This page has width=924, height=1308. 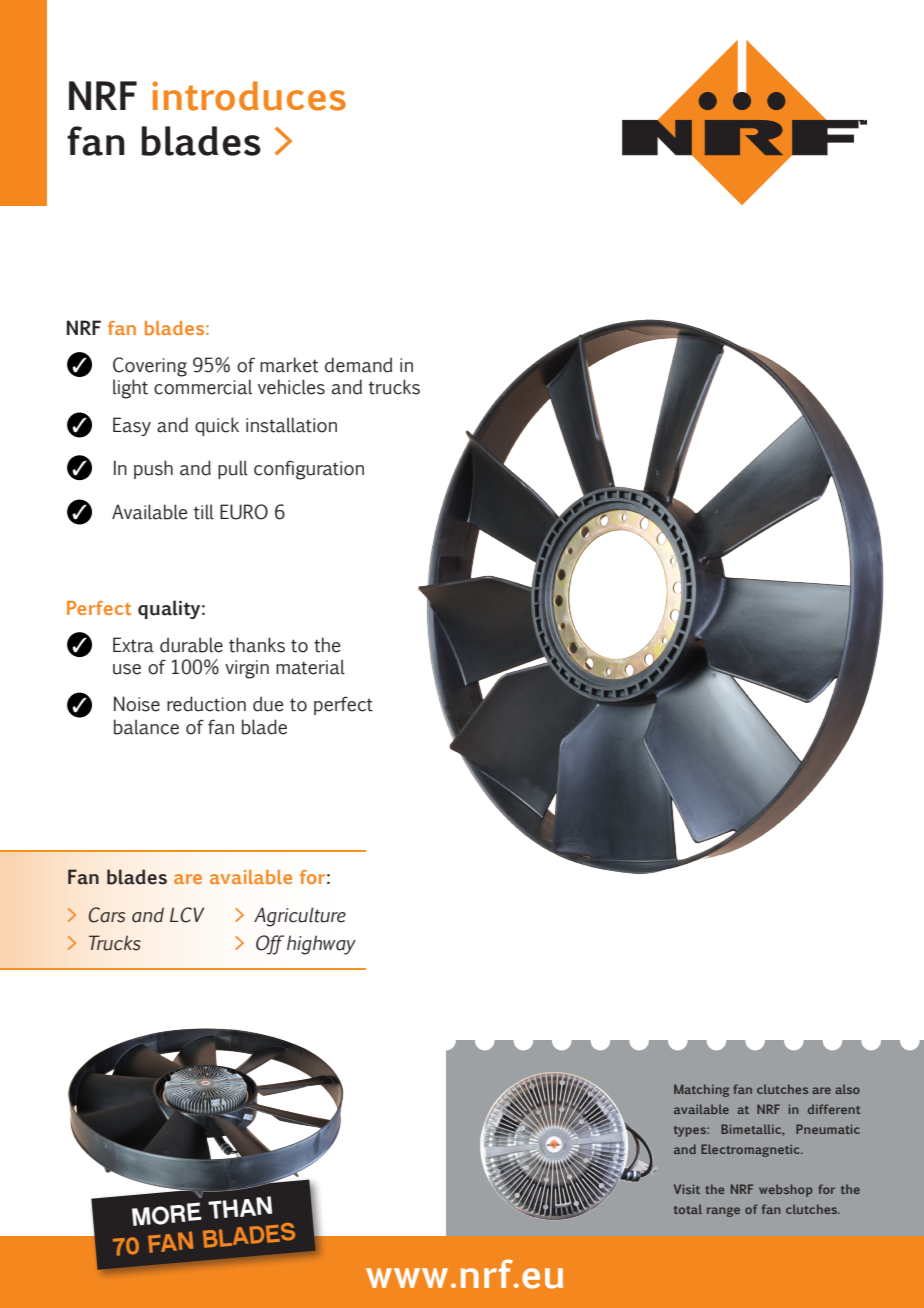 I want to click on Matching, so click(x=701, y=1090).
